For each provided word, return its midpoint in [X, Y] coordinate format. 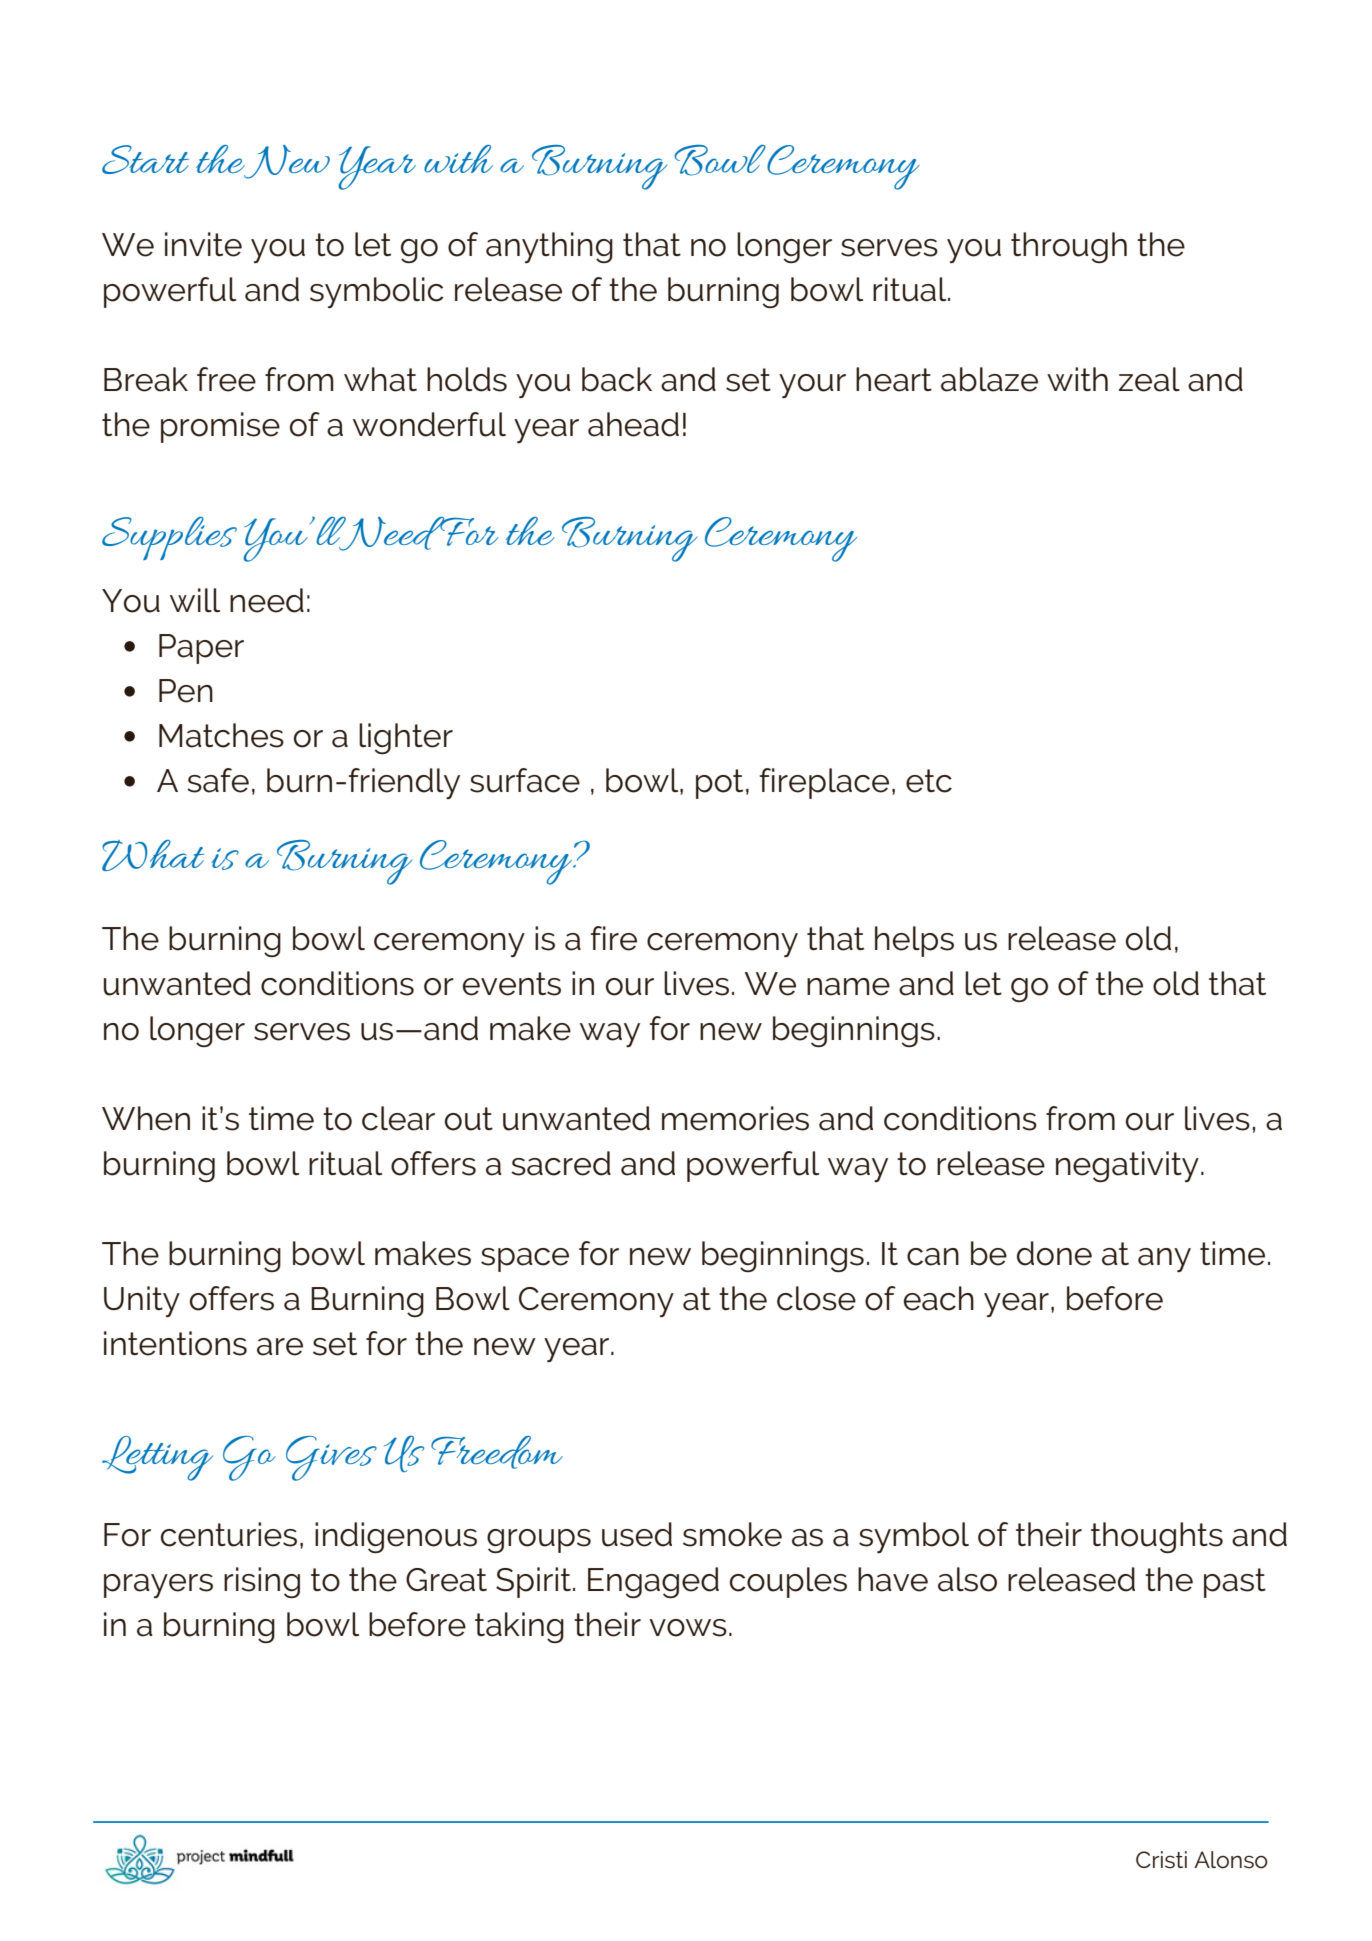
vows [688, 1628]
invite [203, 244]
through [1069, 247]
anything [549, 247]
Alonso [1231, 1860]
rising [262, 1582]
